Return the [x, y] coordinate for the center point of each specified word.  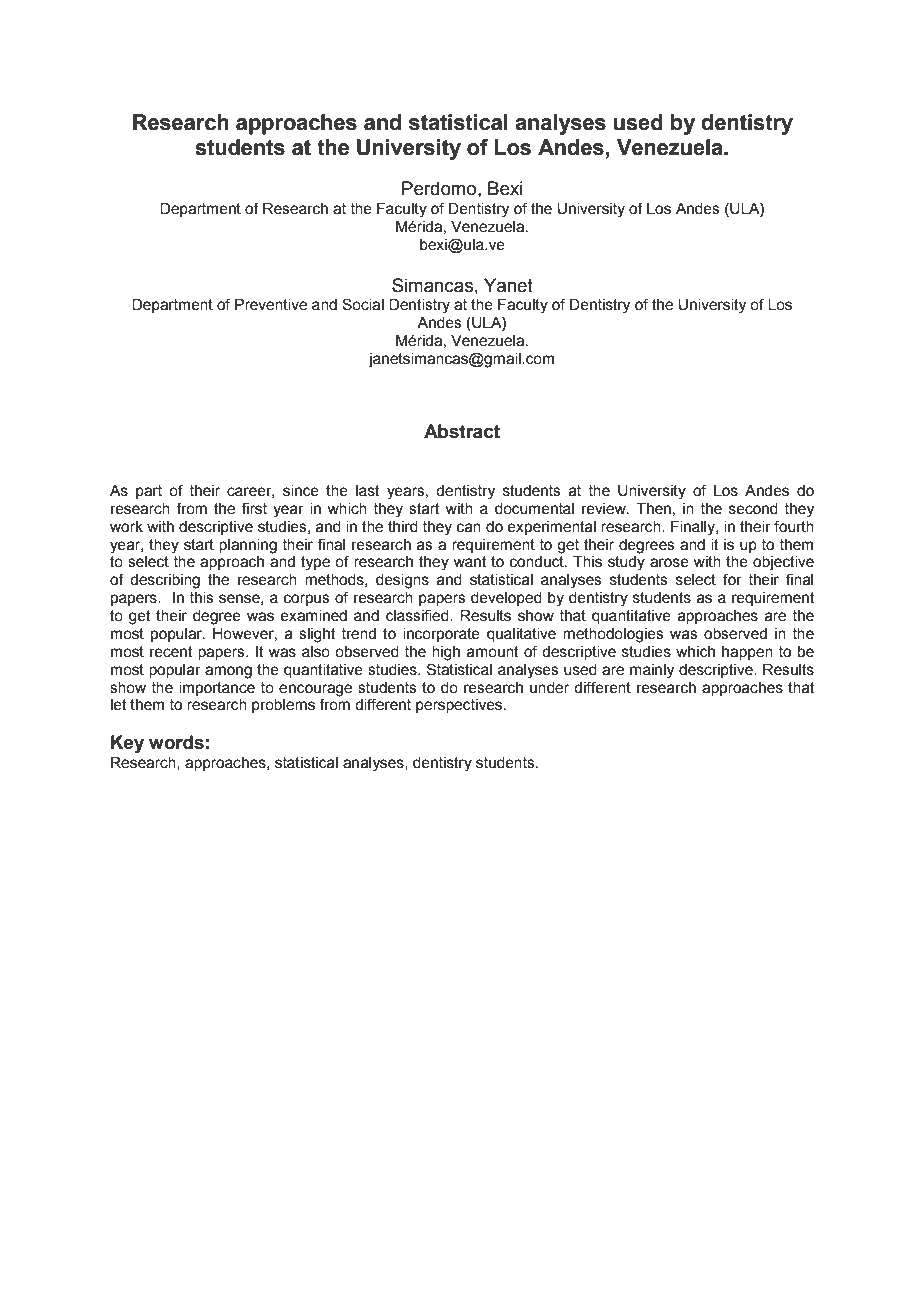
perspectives [460, 706]
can [469, 528]
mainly [652, 671]
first [254, 508]
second [753, 509]
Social [363, 304]
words [176, 742]
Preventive [271, 305]
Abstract [462, 431]
